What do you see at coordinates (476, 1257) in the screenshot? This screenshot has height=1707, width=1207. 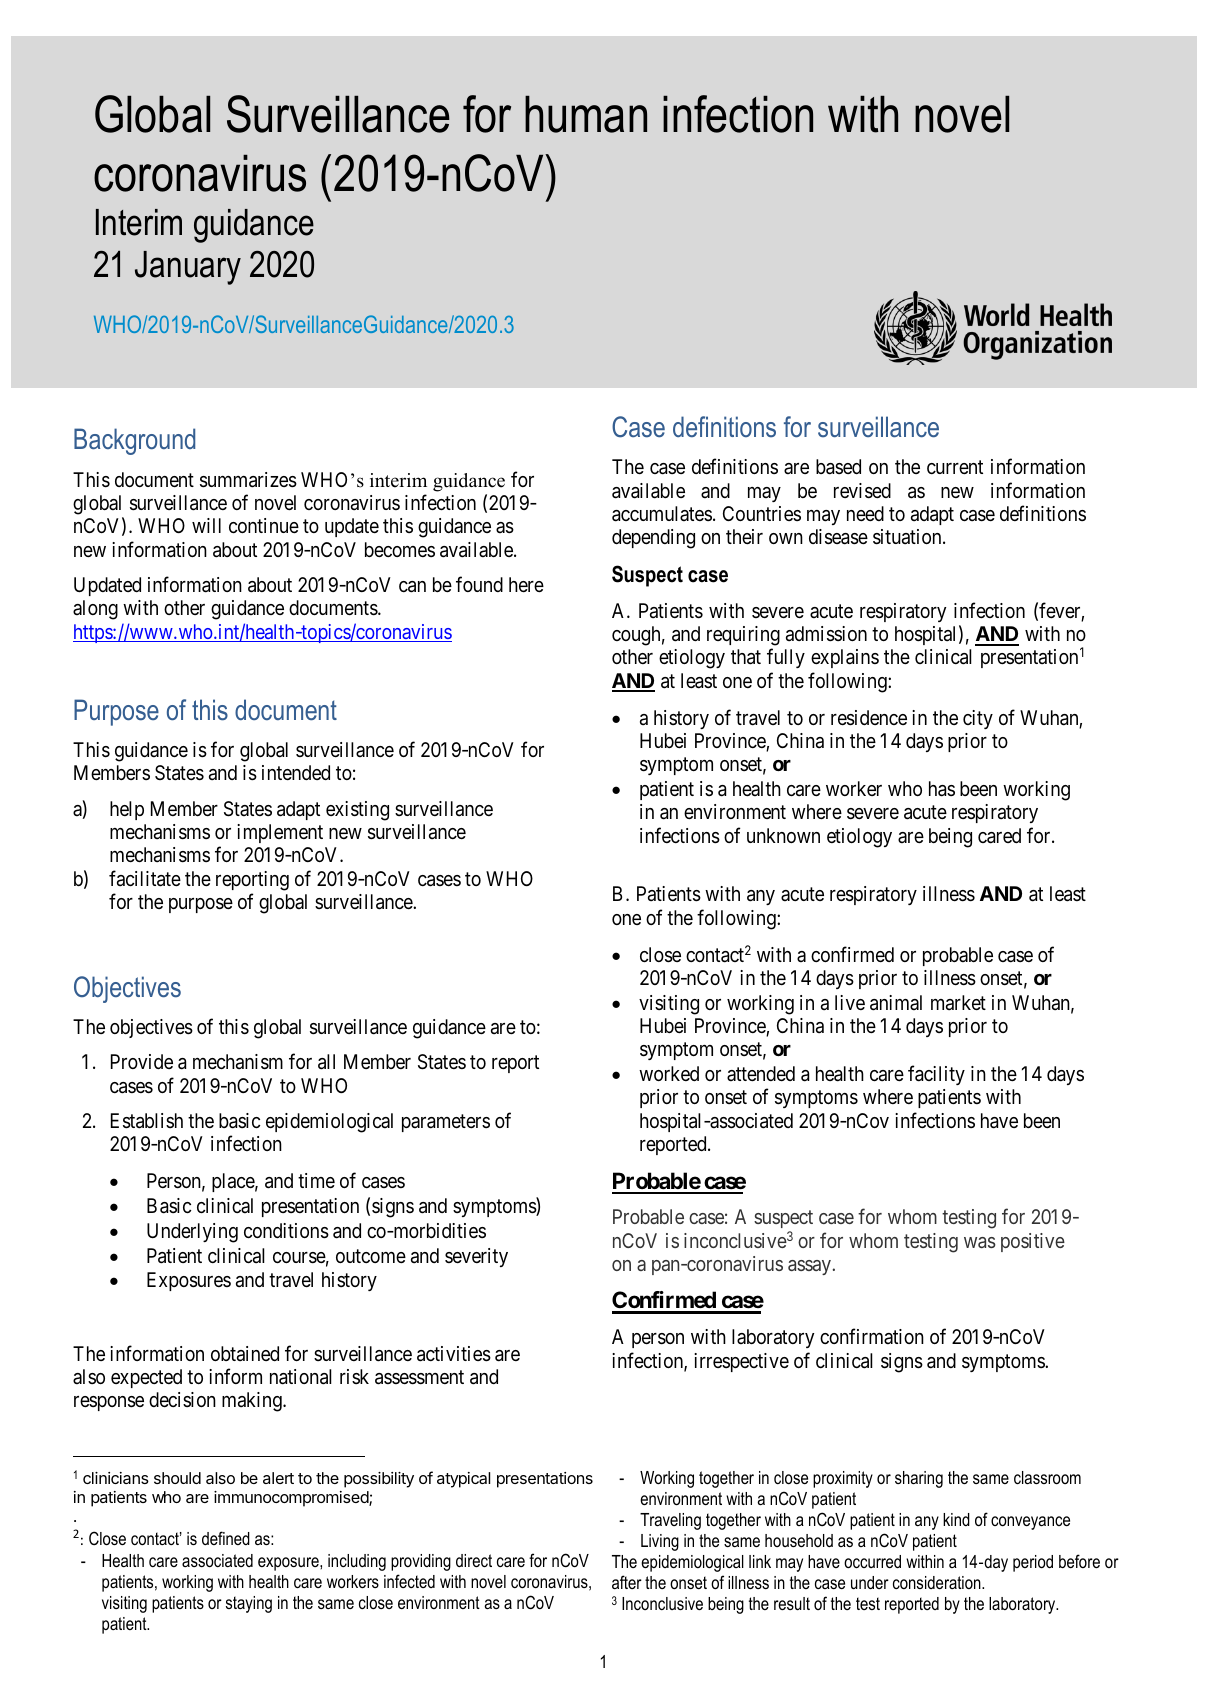 I see `severity` at bounding box center [476, 1257].
